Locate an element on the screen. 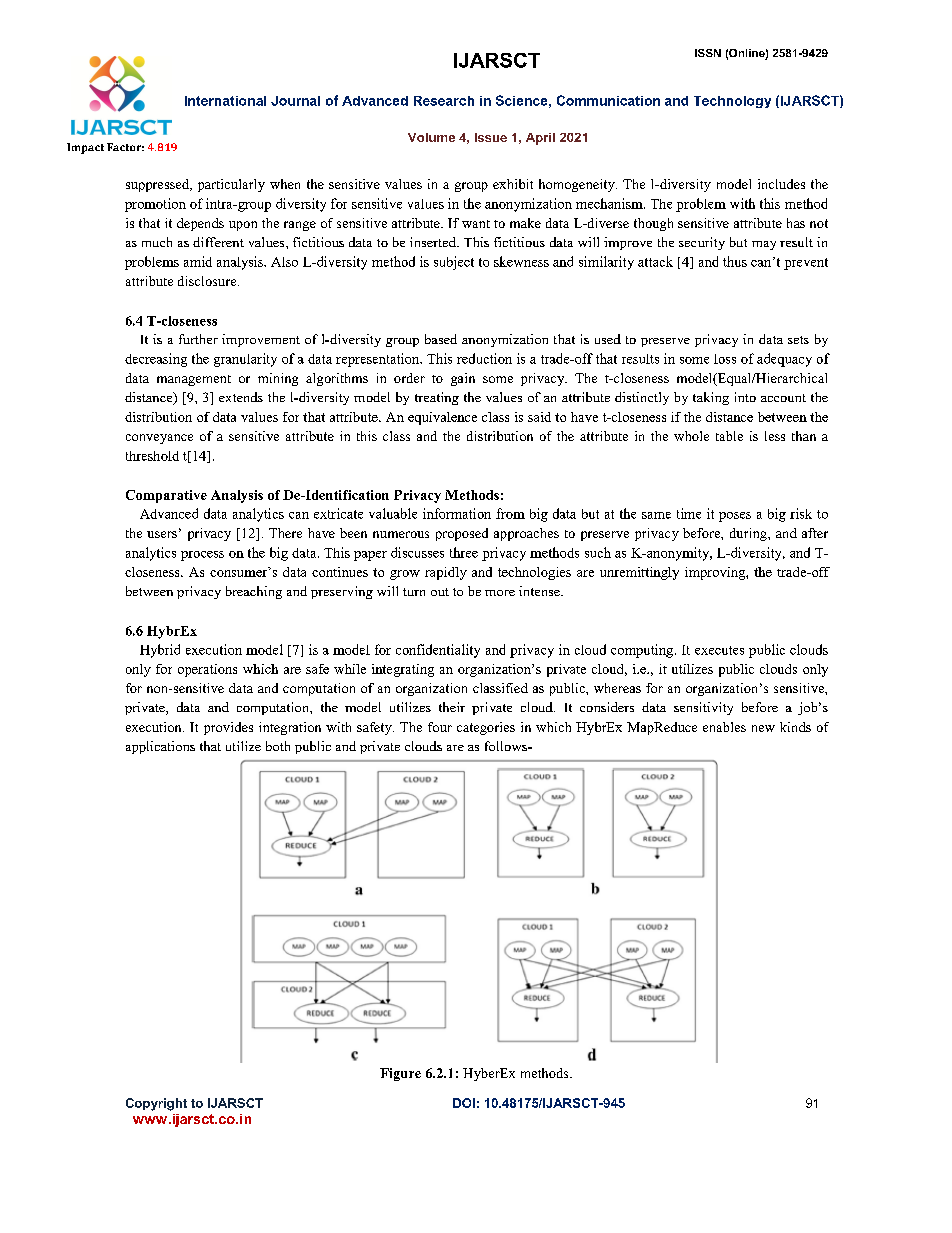 The width and height of the screenshot is (952, 1233). Research is located at coordinates (444, 101).
